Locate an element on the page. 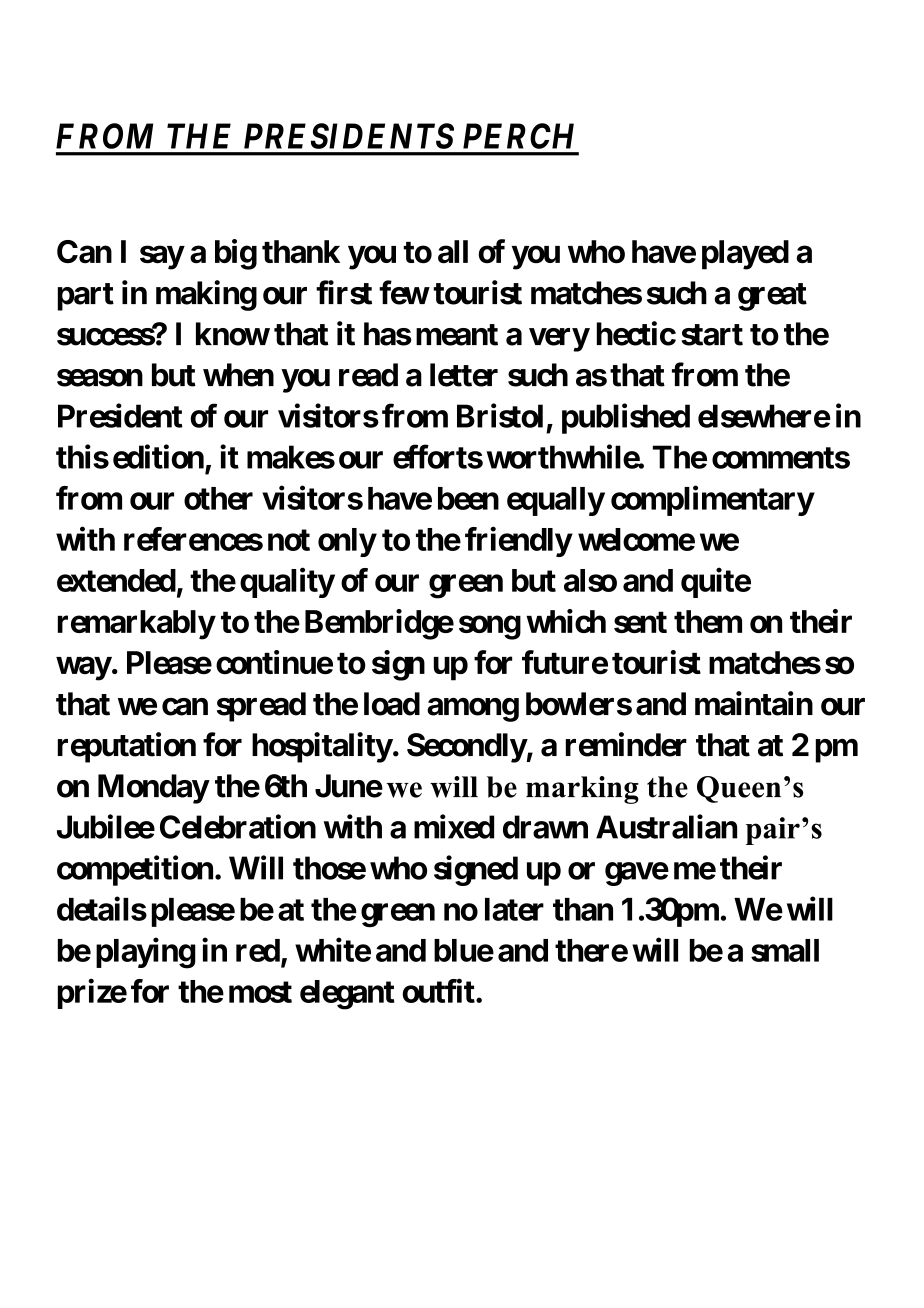 This page has height=1308, width=924. part is located at coordinates (86, 297).
